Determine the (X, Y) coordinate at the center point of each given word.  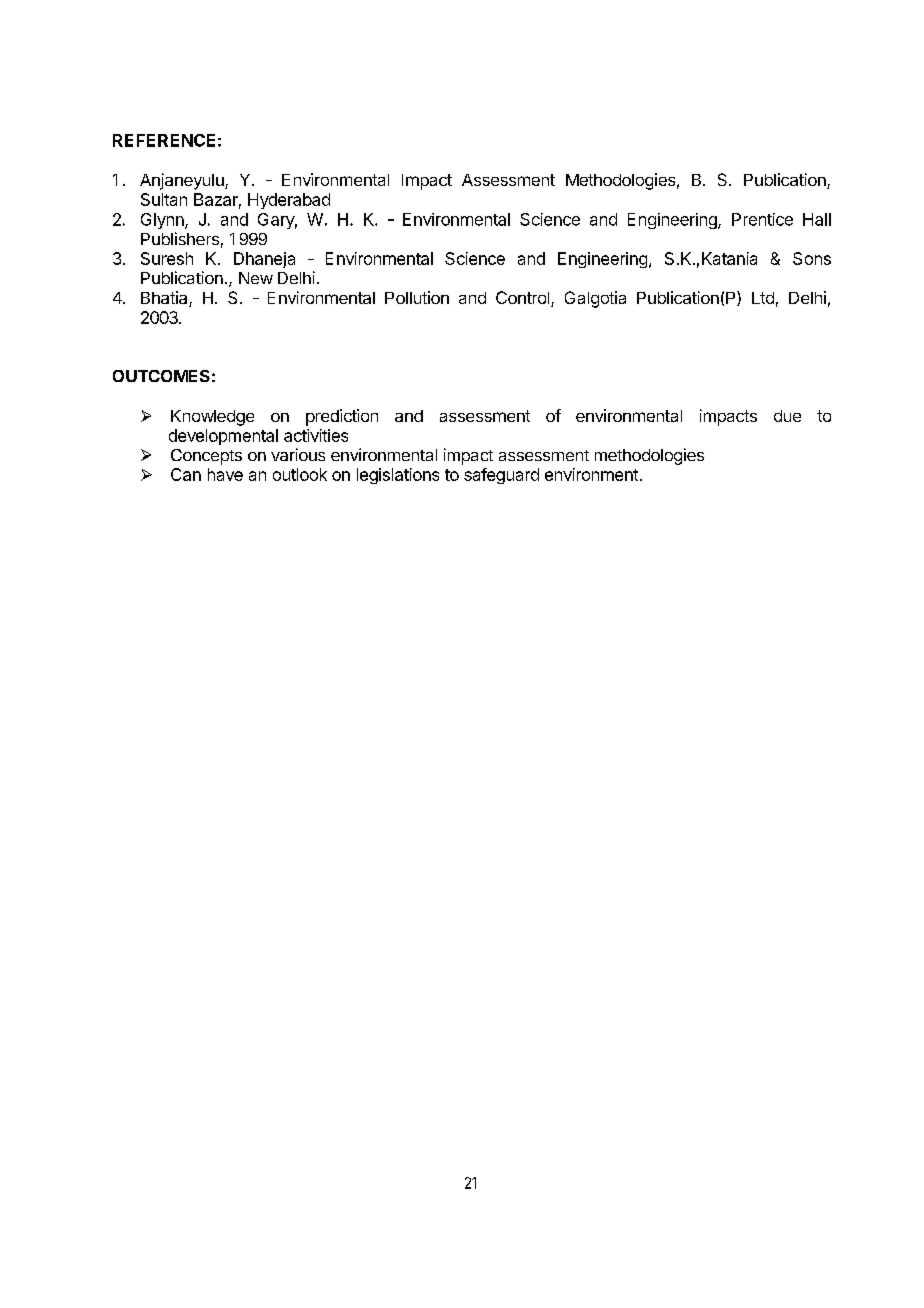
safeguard (501, 476)
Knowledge (212, 418)
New (256, 278)
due (787, 416)
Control (524, 299)
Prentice (762, 219)
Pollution (417, 297)
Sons (812, 258)
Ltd (763, 298)
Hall (817, 219)
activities (316, 435)
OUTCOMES (161, 376)
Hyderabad (289, 201)
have (225, 474)
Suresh (167, 258)
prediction (342, 417)
